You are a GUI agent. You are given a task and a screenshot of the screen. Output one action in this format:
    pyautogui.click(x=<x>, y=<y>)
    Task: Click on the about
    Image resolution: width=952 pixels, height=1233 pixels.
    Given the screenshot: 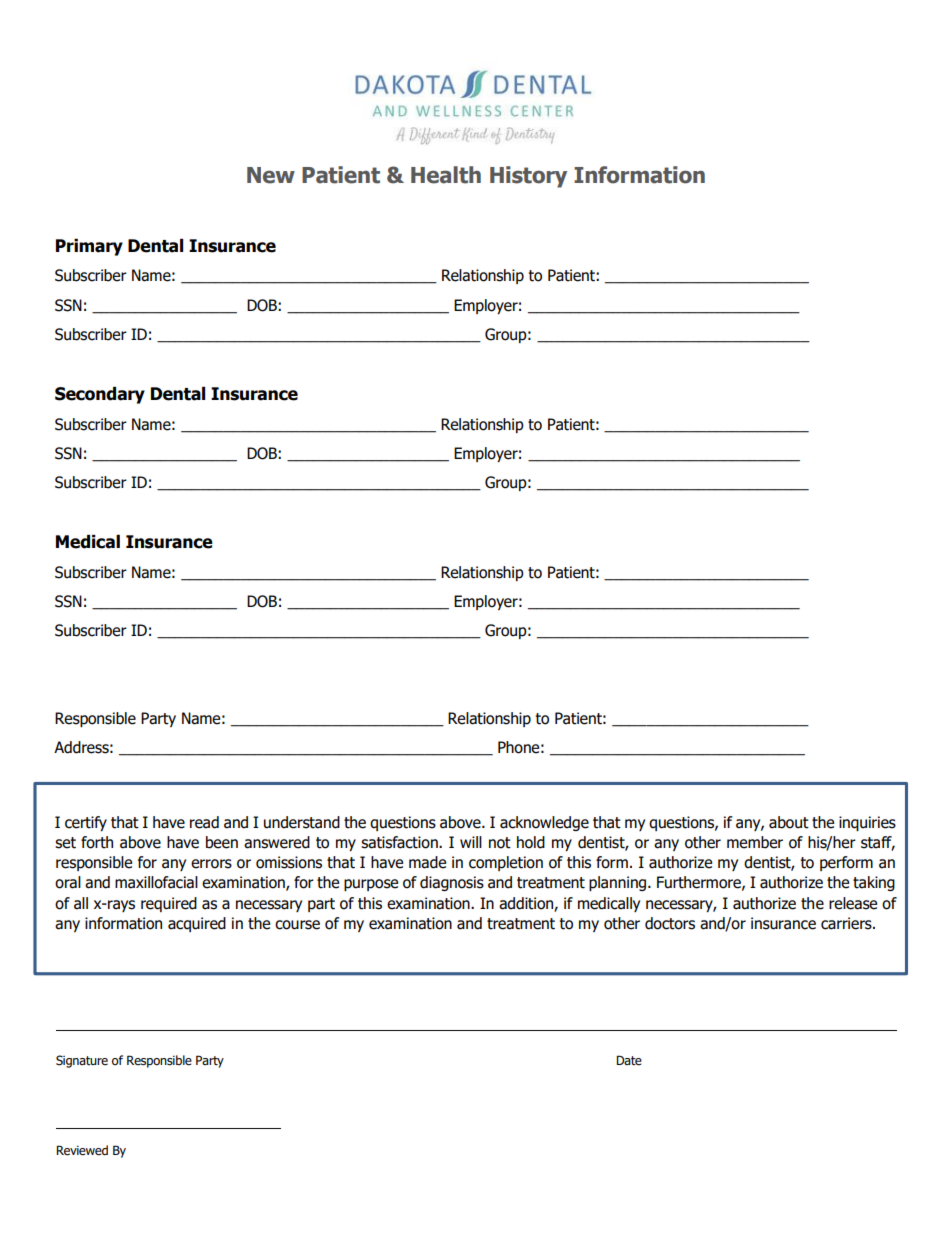 What is the action you would take?
    pyautogui.click(x=789, y=822)
